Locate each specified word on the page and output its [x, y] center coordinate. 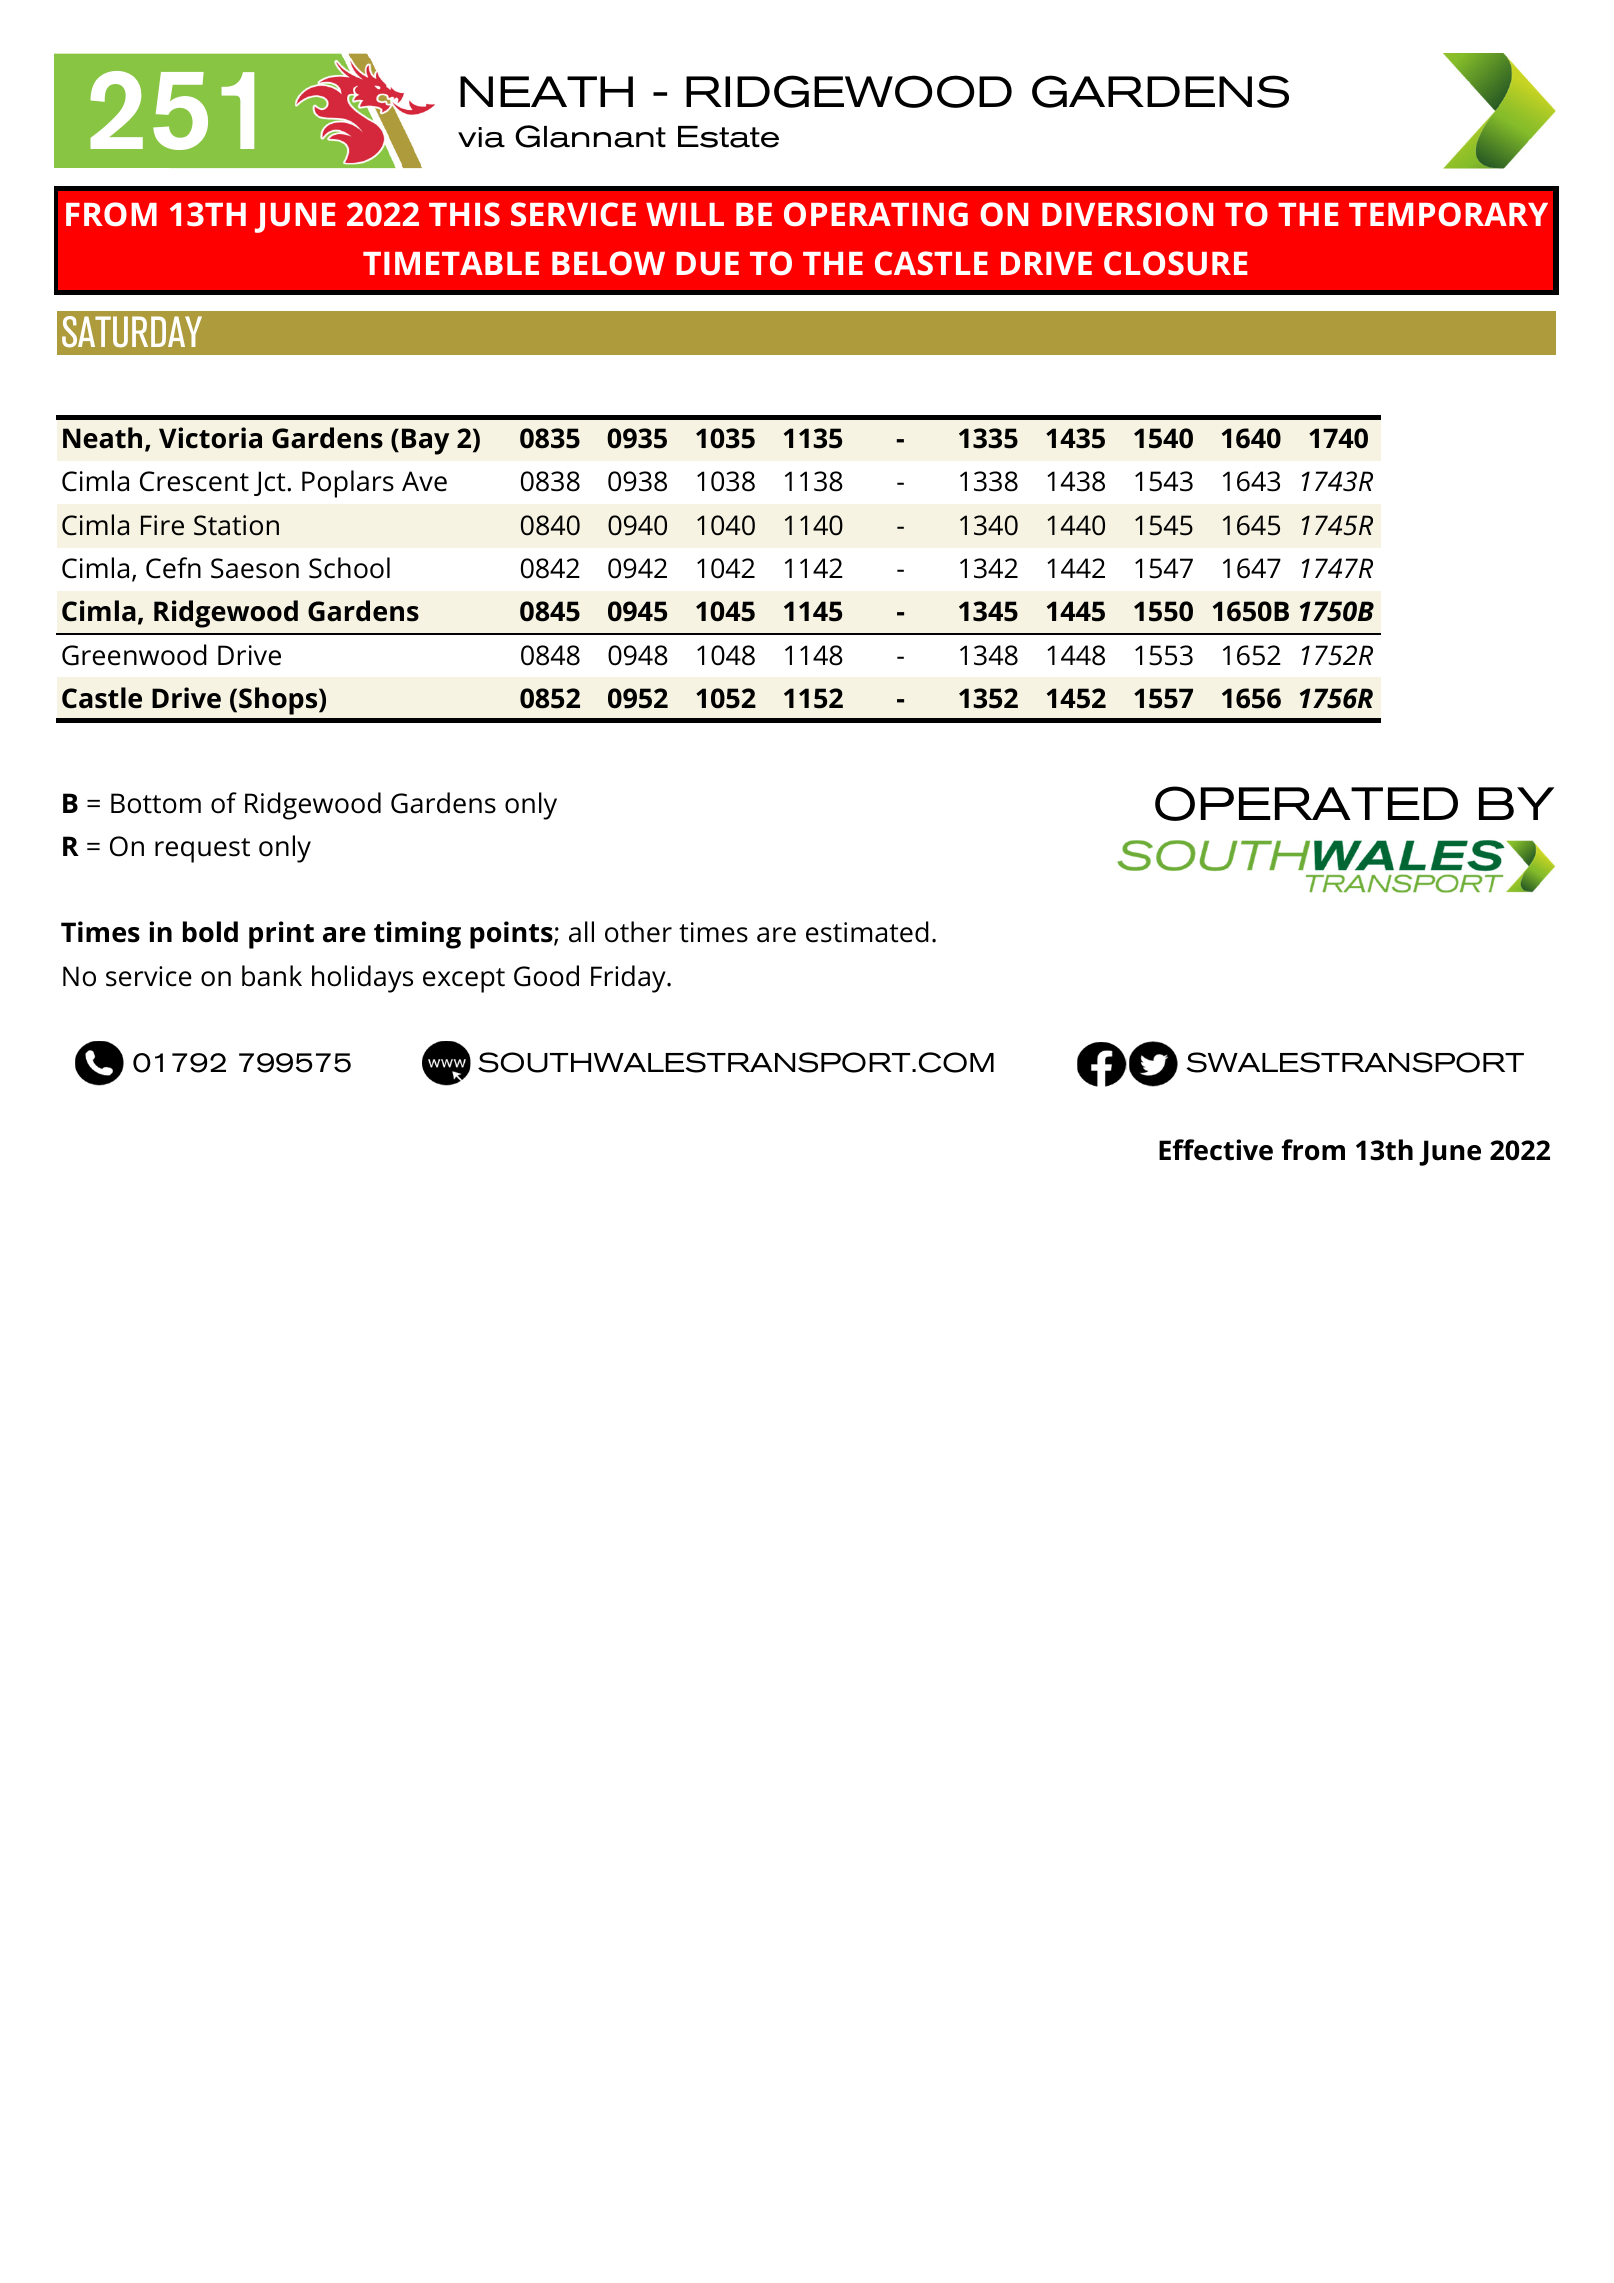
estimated [867, 932]
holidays [362, 979]
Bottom [156, 803]
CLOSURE [1176, 263]
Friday [629, 979]
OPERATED [1306, 803]
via [481, 137]
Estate [728, 137]
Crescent [194, 481]
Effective [1216, 1150]
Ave [424, 481]
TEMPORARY [1448, 214]
